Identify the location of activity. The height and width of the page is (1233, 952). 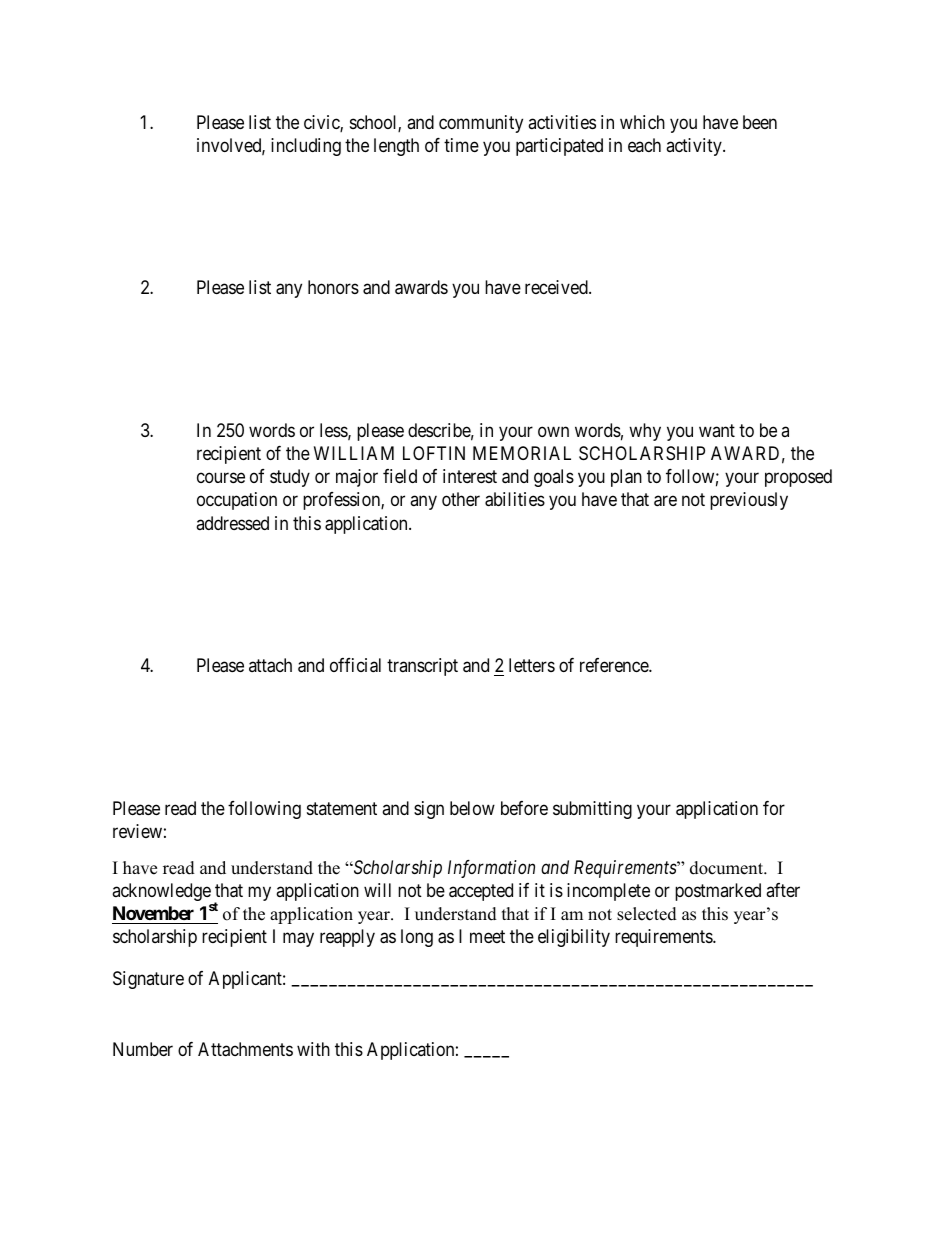
(695, 147).
